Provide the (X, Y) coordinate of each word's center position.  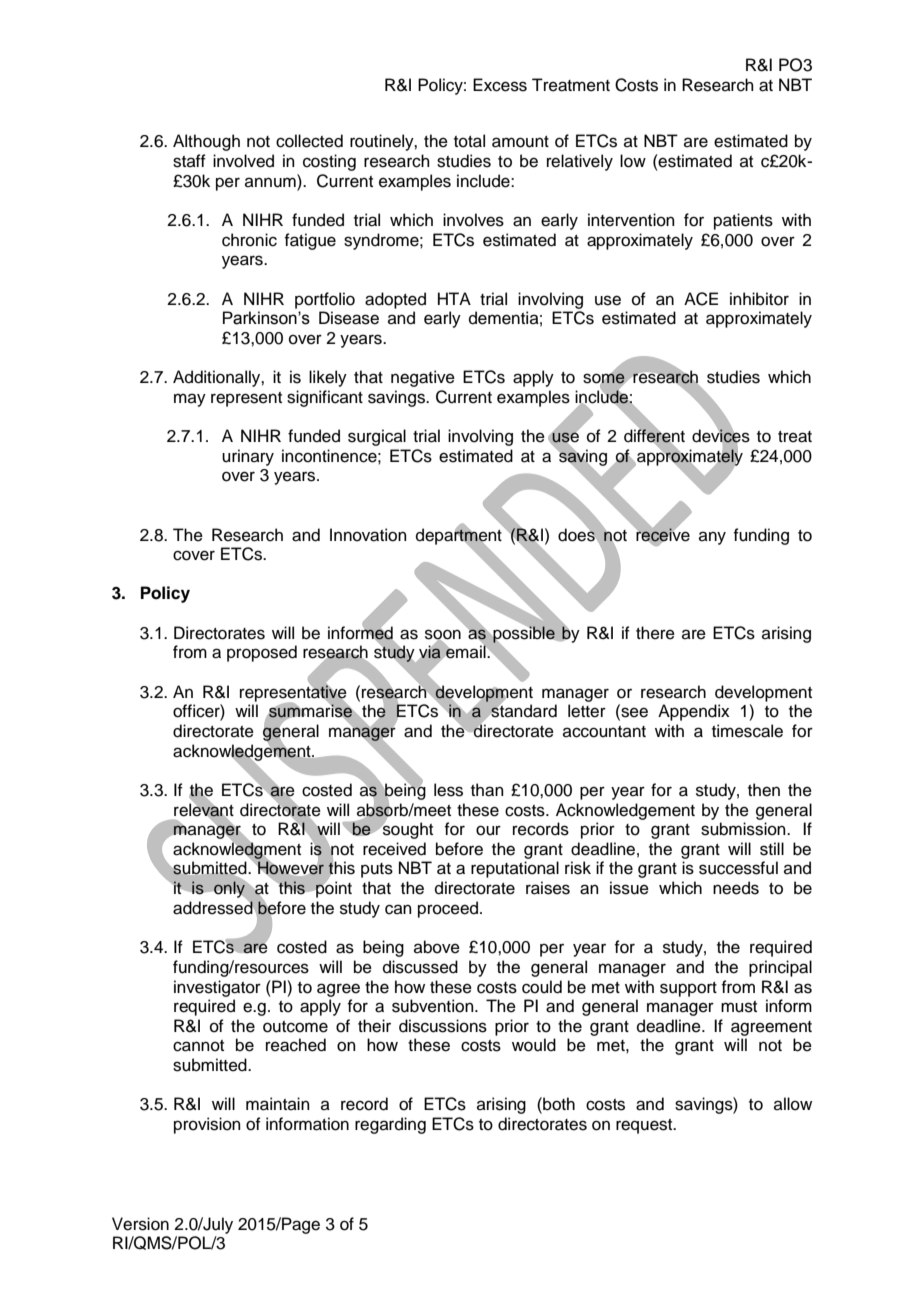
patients (743, 221)
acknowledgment (237, 850)
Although (206, 142)
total (469, 141)
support (688, 989)
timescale (747, 731)
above (437, 947)
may (190, 400)
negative (423, 378)
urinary (248, 457)
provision (207, 1125)
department (460, 536)
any (712, 538)
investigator (217, 988)
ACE (701, 299)
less (448, 790)
